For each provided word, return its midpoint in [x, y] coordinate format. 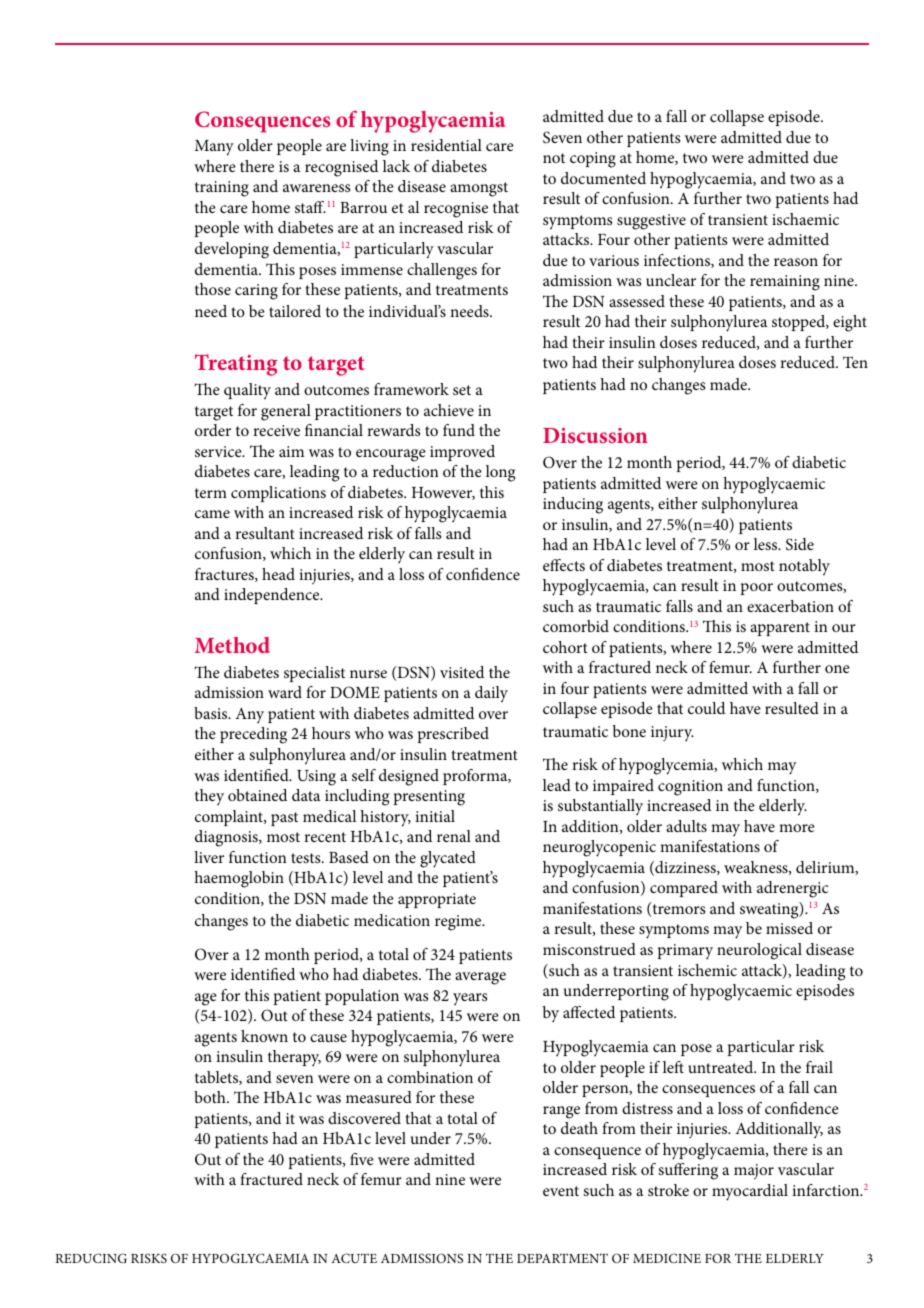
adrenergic [793, 889]
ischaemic [805, 219]
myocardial [750, 1192]
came [212, 514]
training [222, 189]
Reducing [91, 1258]
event [561, 1191]
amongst [479, 189]
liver [209, 857]
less [767, 544]
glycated [448, 859]
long [500, 473]
